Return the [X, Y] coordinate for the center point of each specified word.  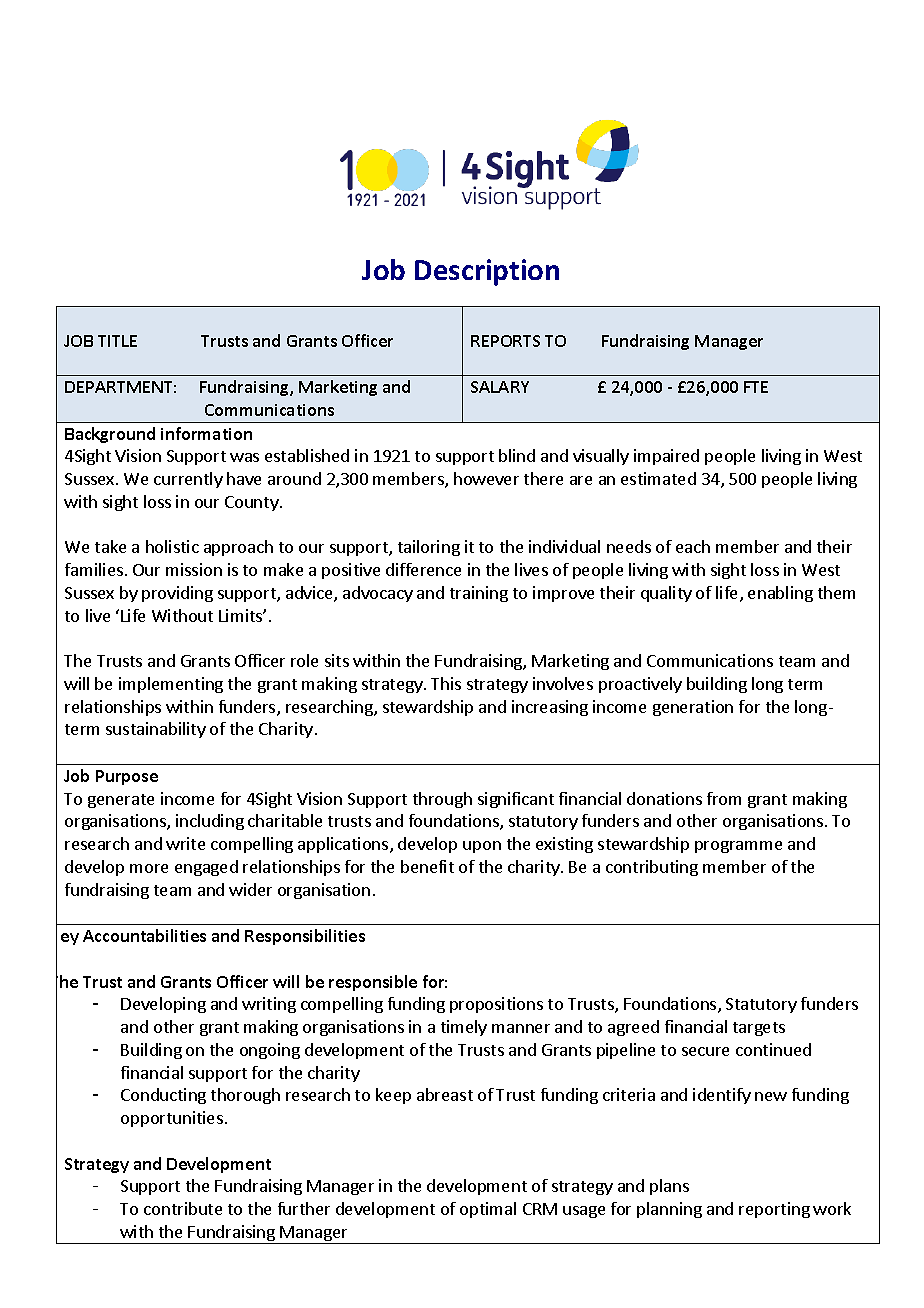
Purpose [127, 777]
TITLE [117, 341]
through [442, 800]
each [693, 546]
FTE [756, 387]
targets [759, 1029]
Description [487, 272]
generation [693, 708]
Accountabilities [144, 935]
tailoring [429, 548]
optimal [488, 1210]
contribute [183, 1208]
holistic [172, 546]
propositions [496, 1005]
